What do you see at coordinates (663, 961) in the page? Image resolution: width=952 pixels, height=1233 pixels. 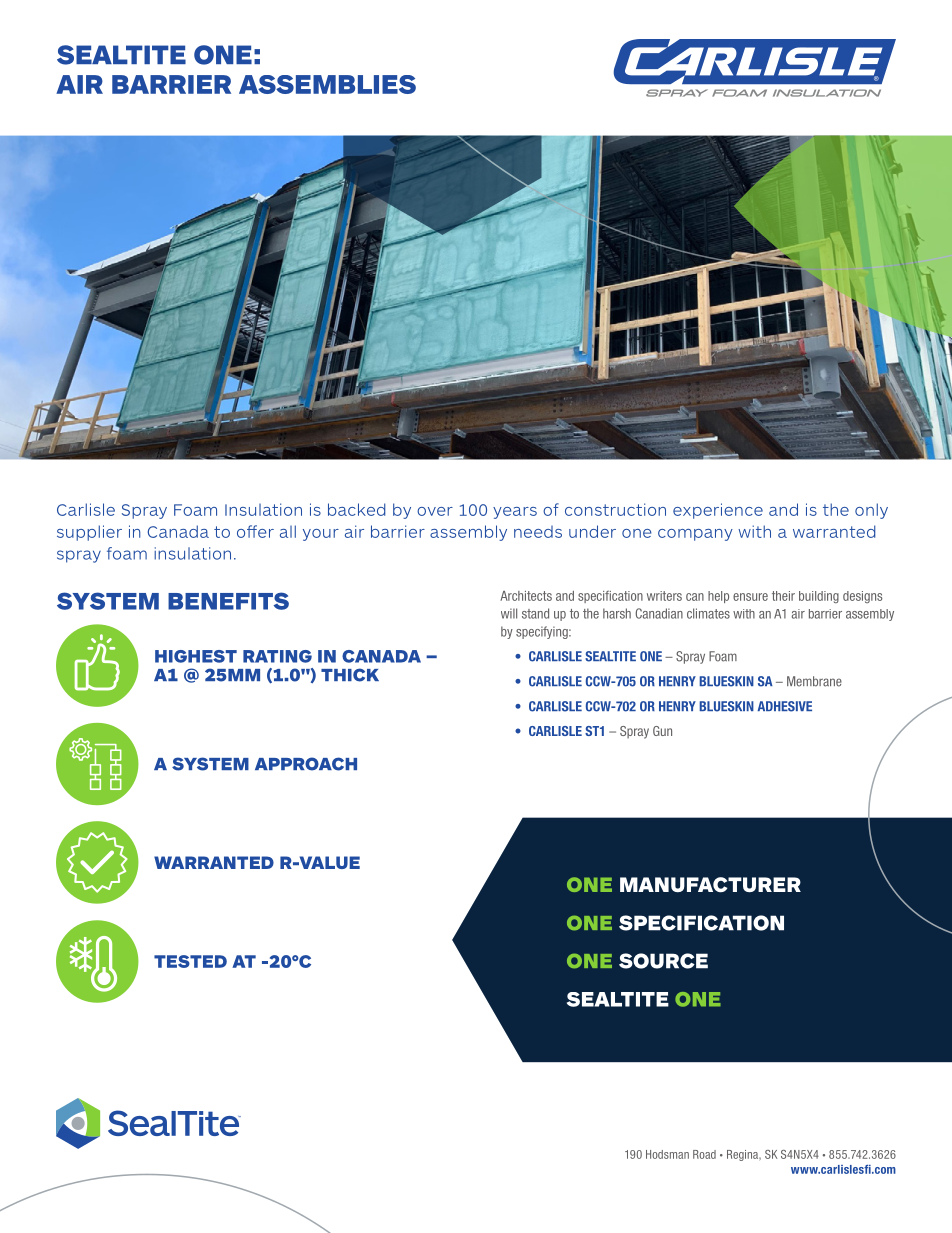 I see `SOURCE` at bounding box center [663, 961].
